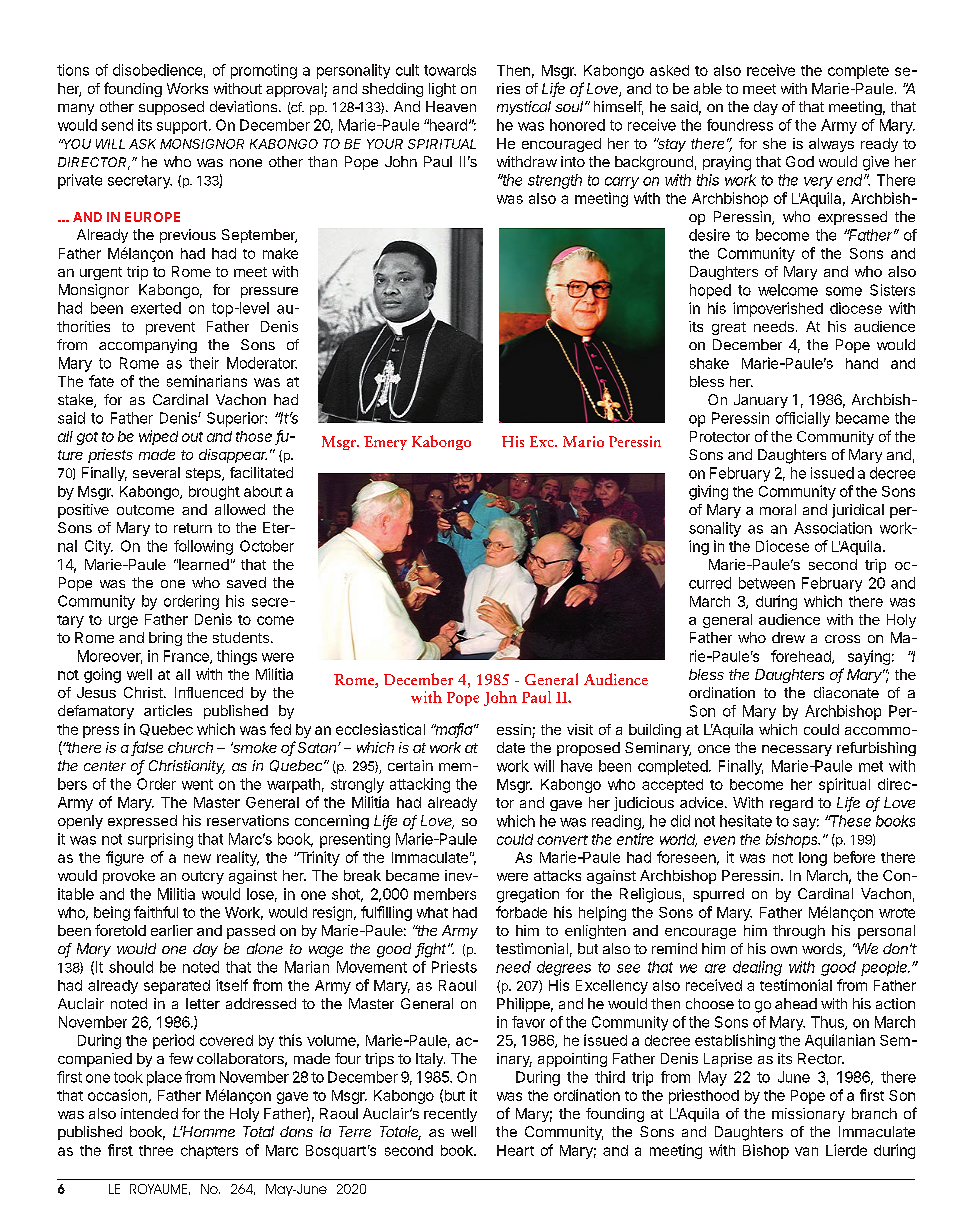 The width and height of the image is (973, 1232). Describe the element at coordinates (149, 1113) in the image. I see `intended` at that location.
